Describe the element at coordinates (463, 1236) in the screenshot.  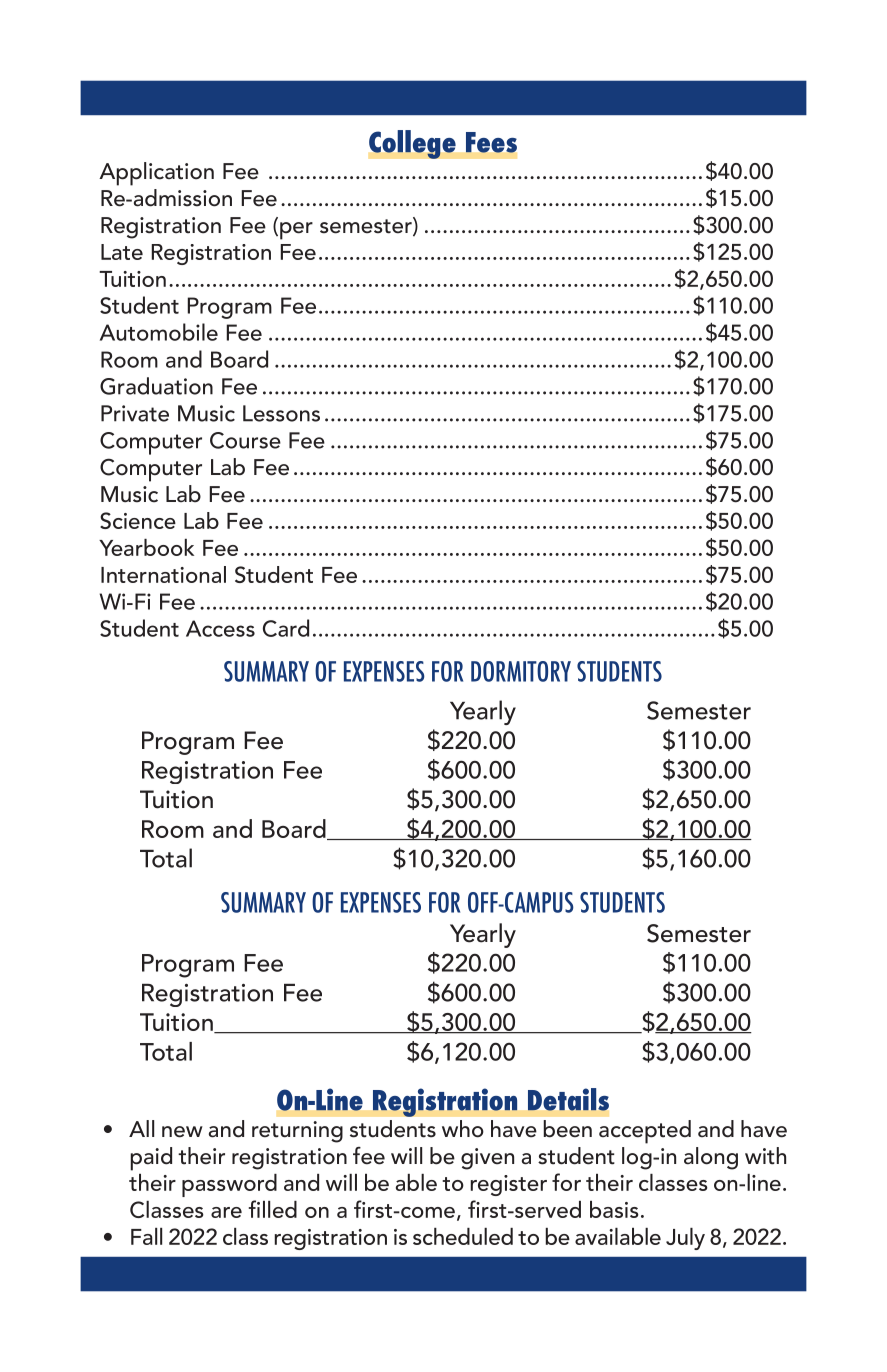
I see `scheduled` at that location.
